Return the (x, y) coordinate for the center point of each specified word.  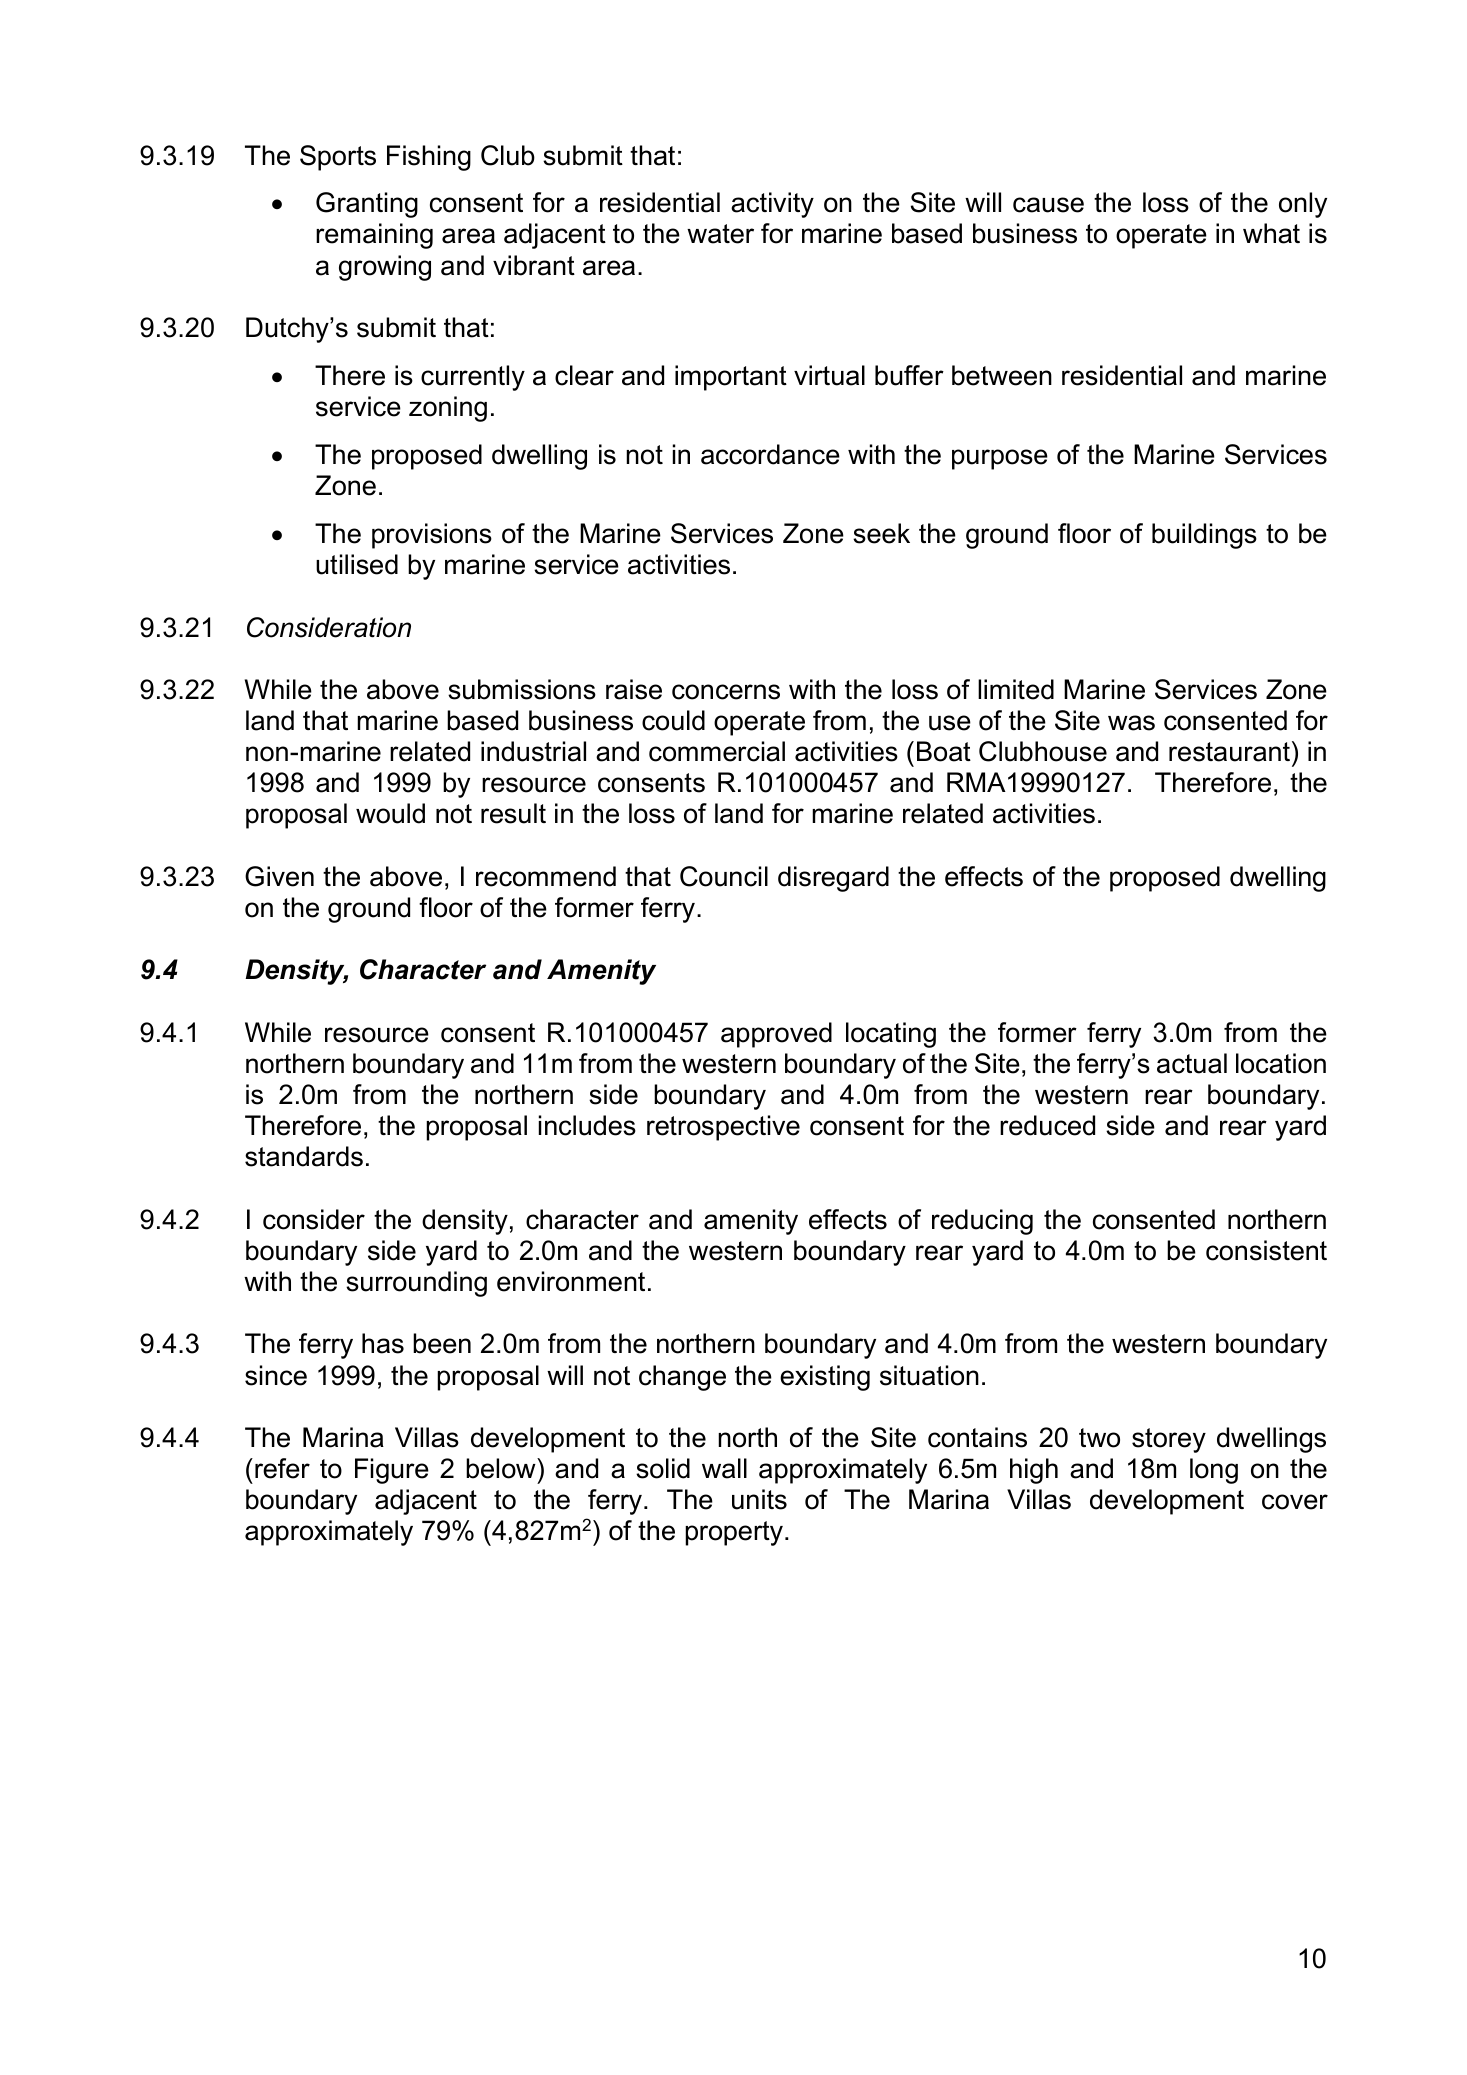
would (390, 813)
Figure (392, 1471)
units (759, 1499)
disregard (833, 879)
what (1271, 233)
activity (772, 205)
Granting (367, 205)
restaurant (1229, 752)
